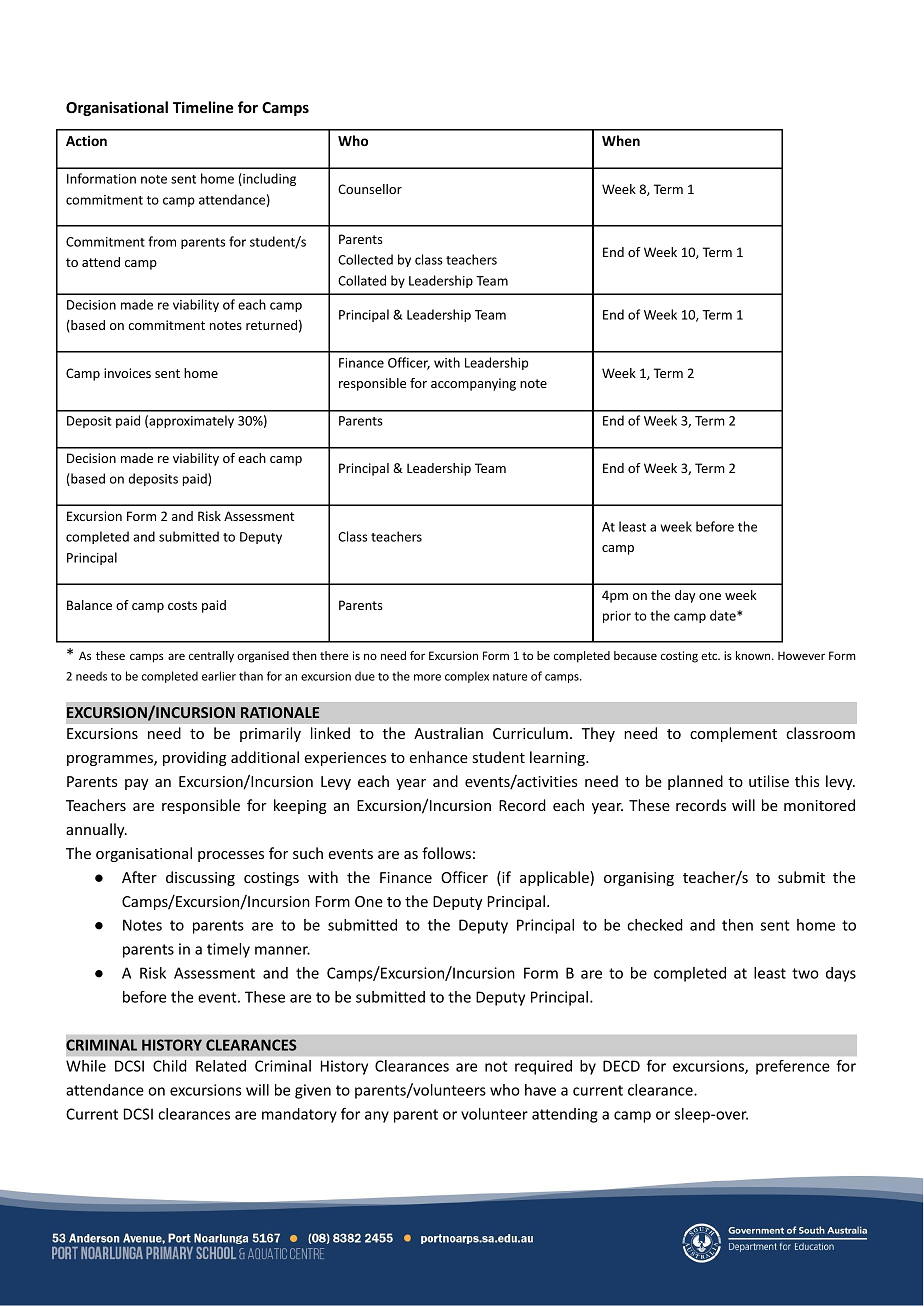 The height and width of the image is (1307, 924). Describe the element at coordinates (169, 1066) in the image. I see `Child` at that location.
